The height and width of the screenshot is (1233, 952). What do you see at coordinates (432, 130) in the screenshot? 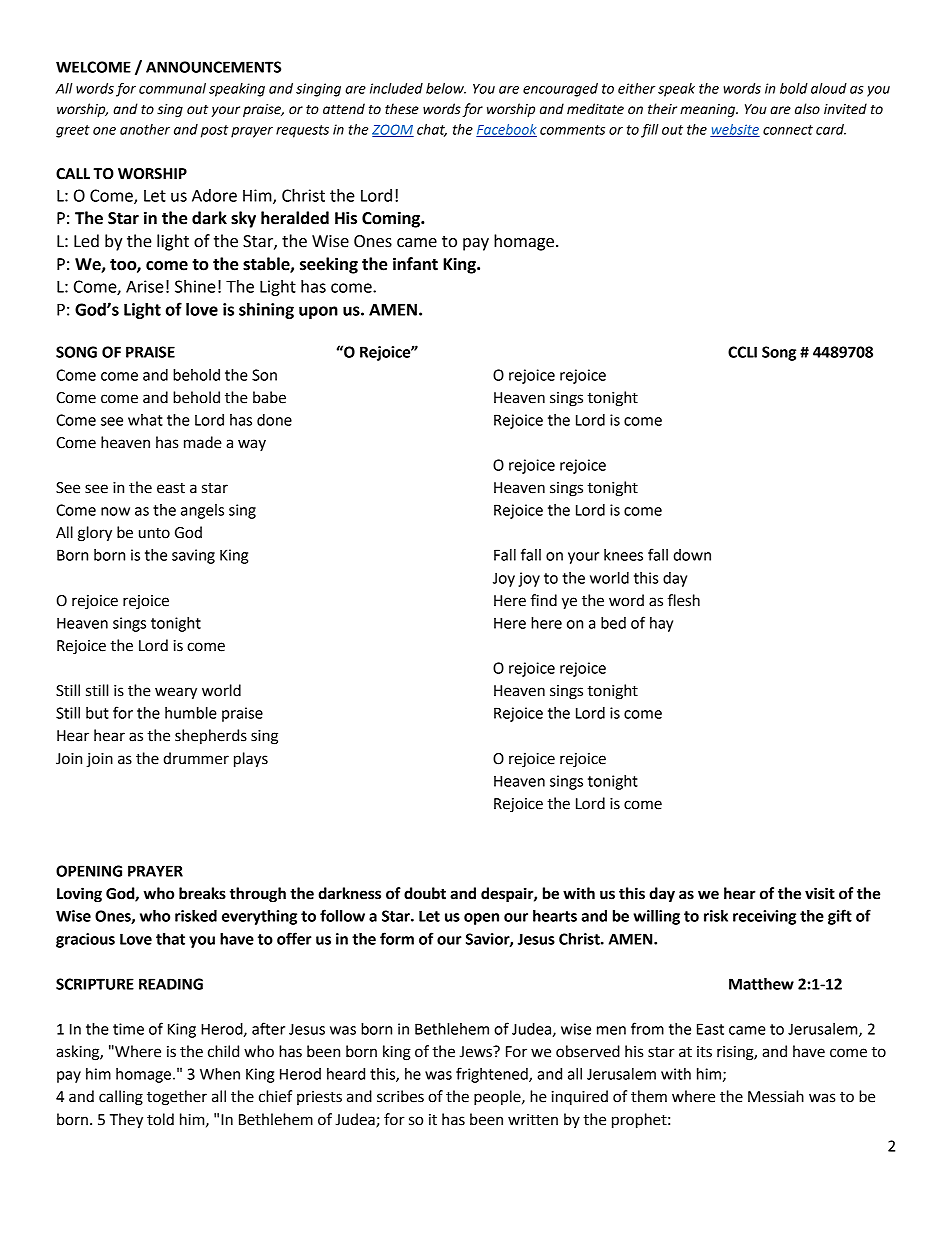
I see `chat` at bounding box center [432, 130].
